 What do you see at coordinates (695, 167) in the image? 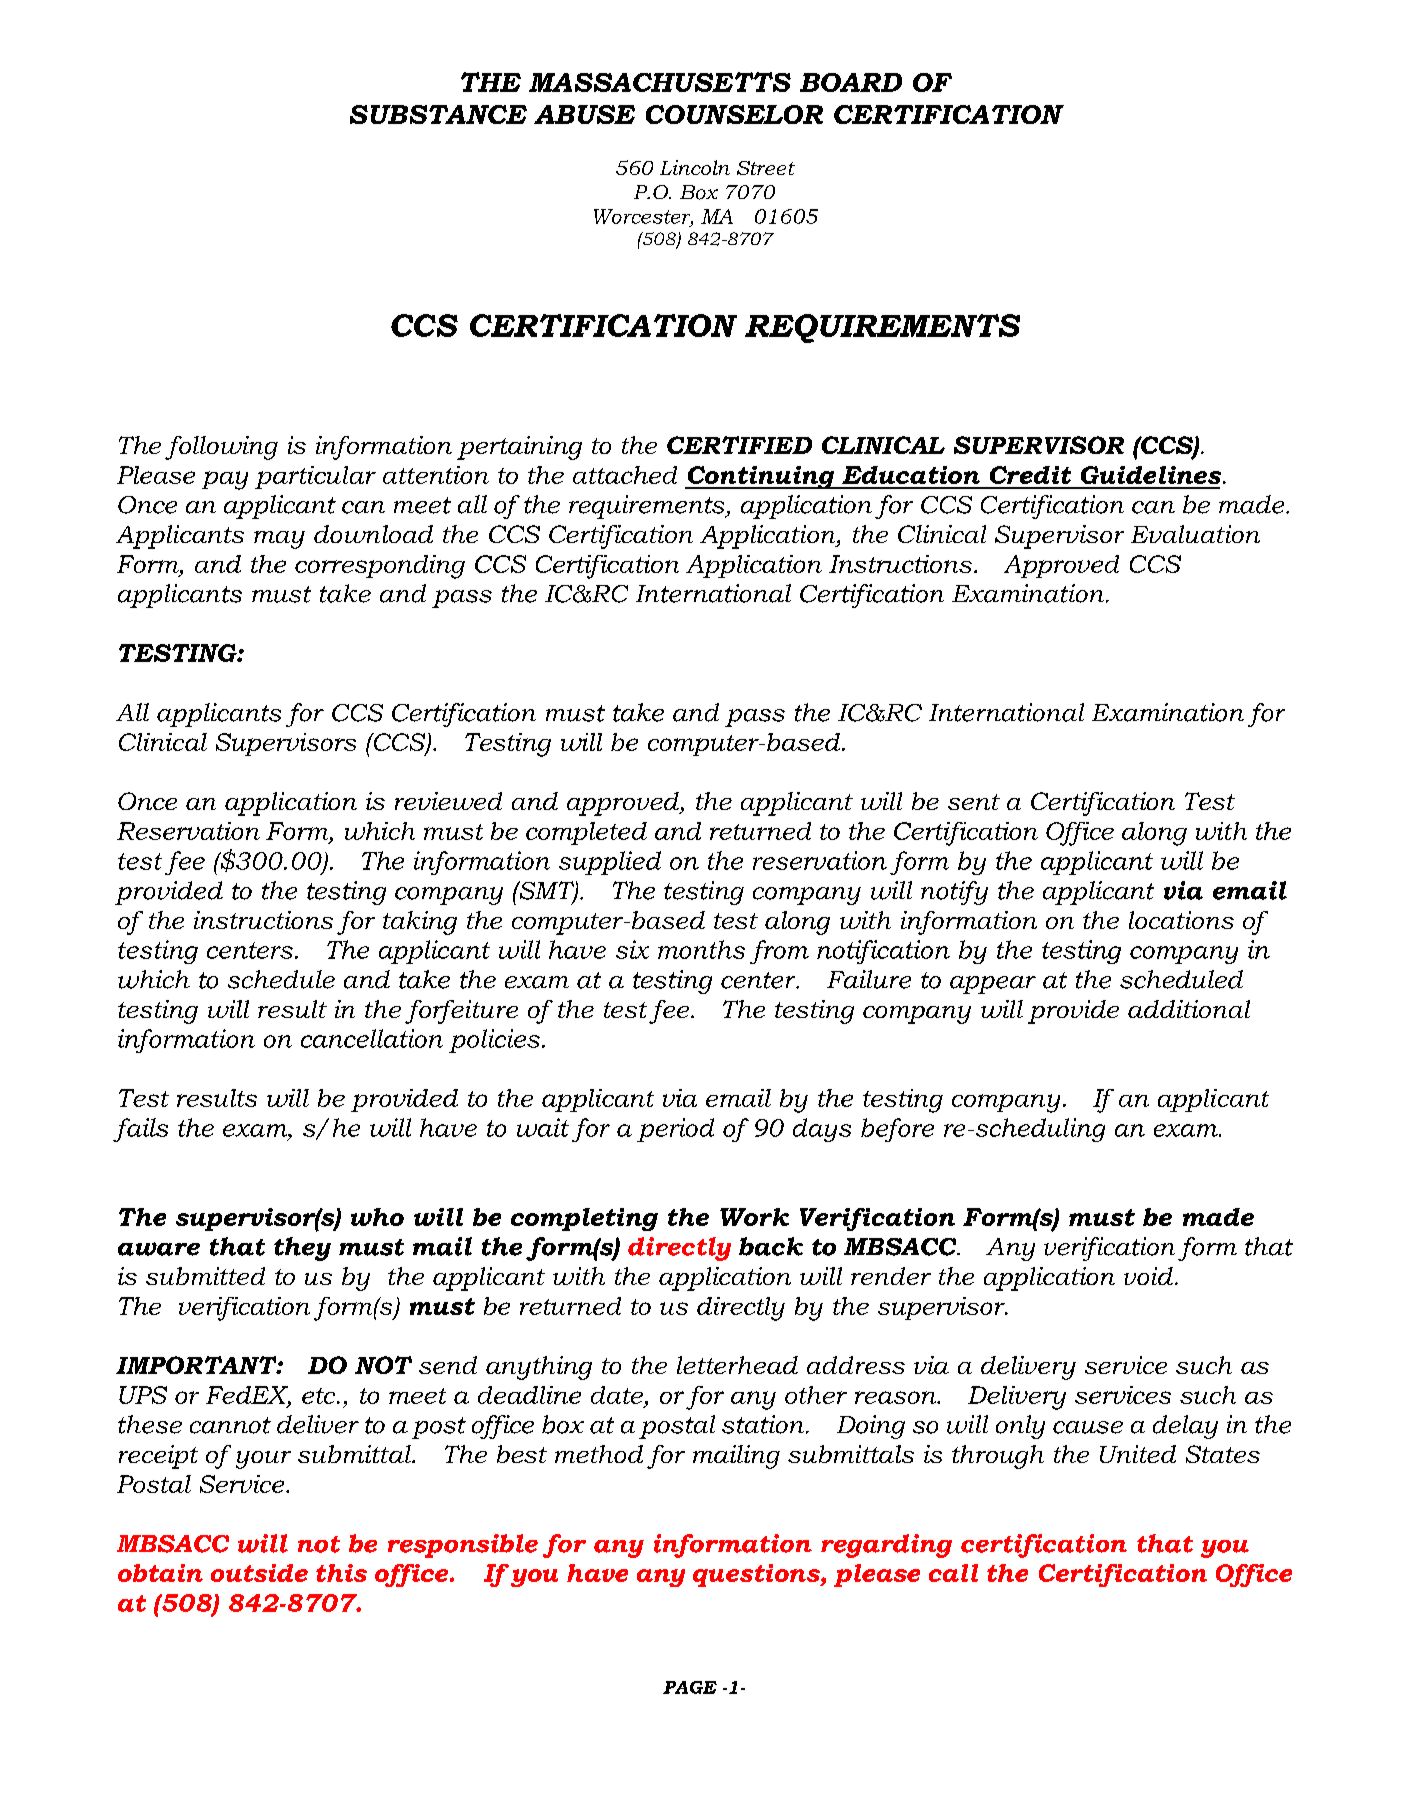
I see `Lincoln` at bounding box center [695, 167].
